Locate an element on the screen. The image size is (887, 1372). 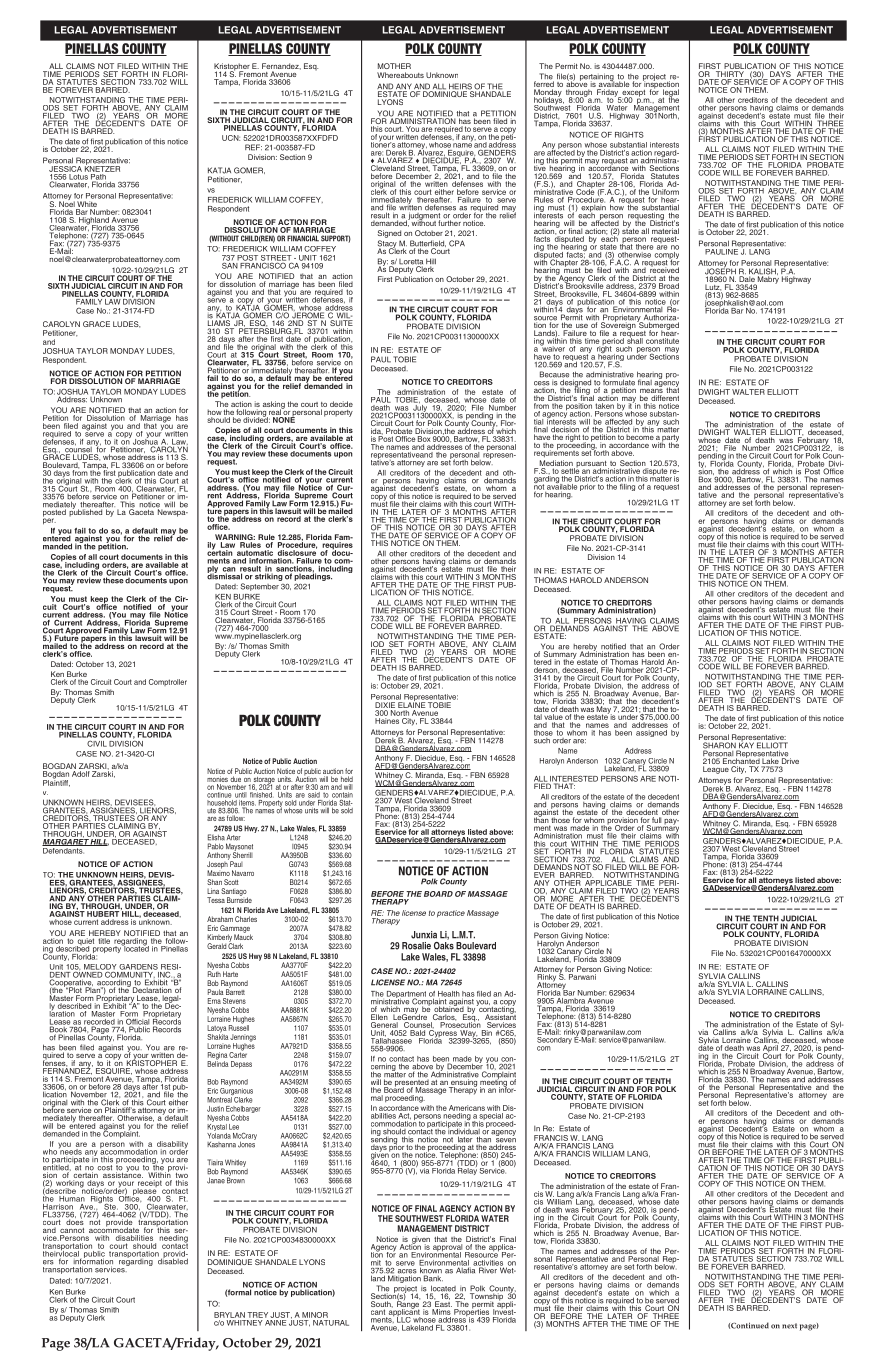
disabled is located at coordinates (173, 1260).
